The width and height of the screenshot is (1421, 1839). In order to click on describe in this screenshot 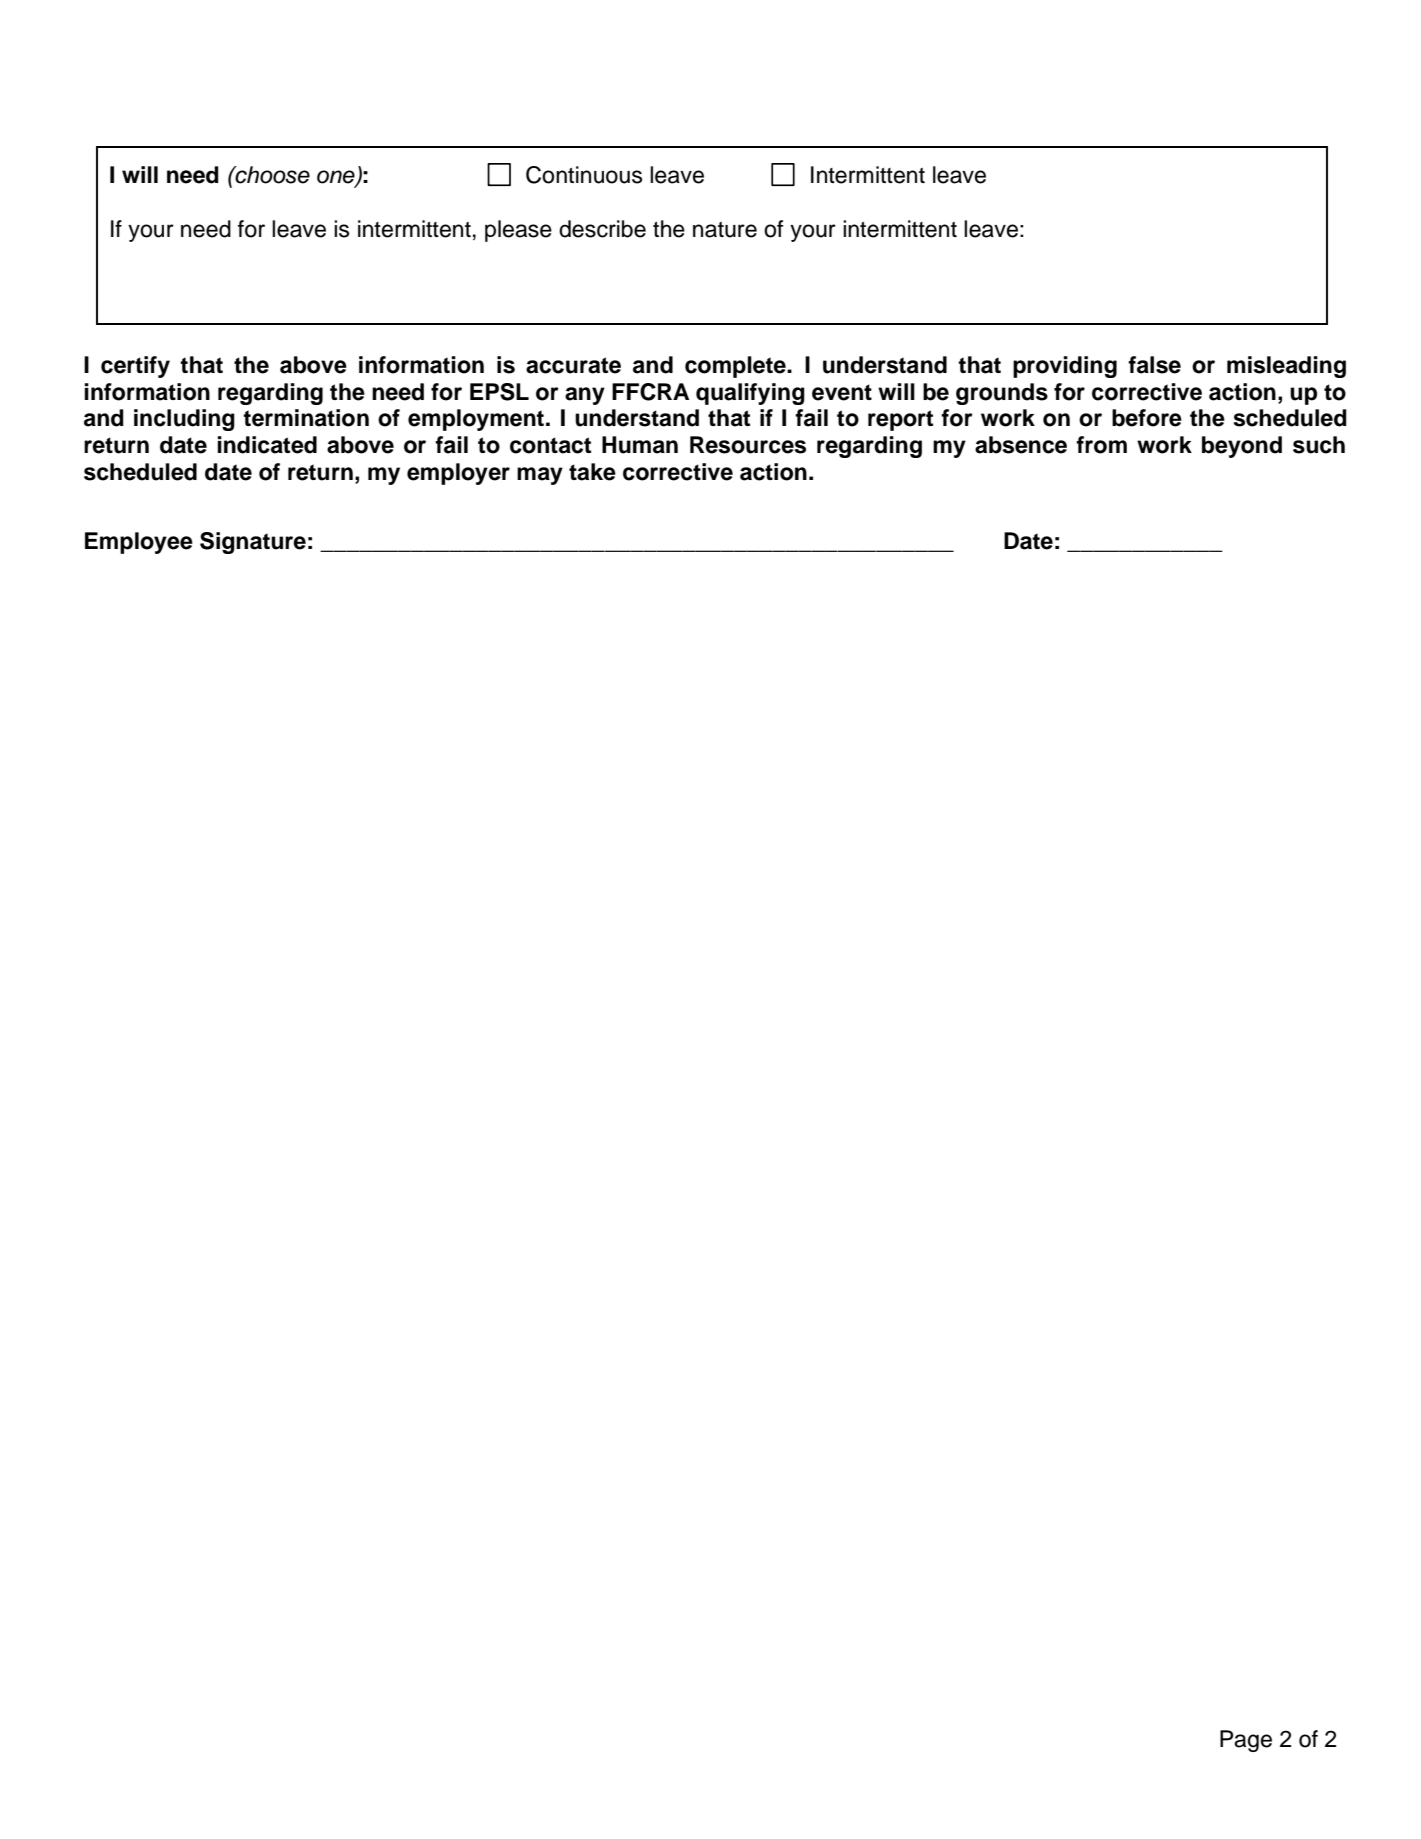, I will do `click(602, 229)`.
